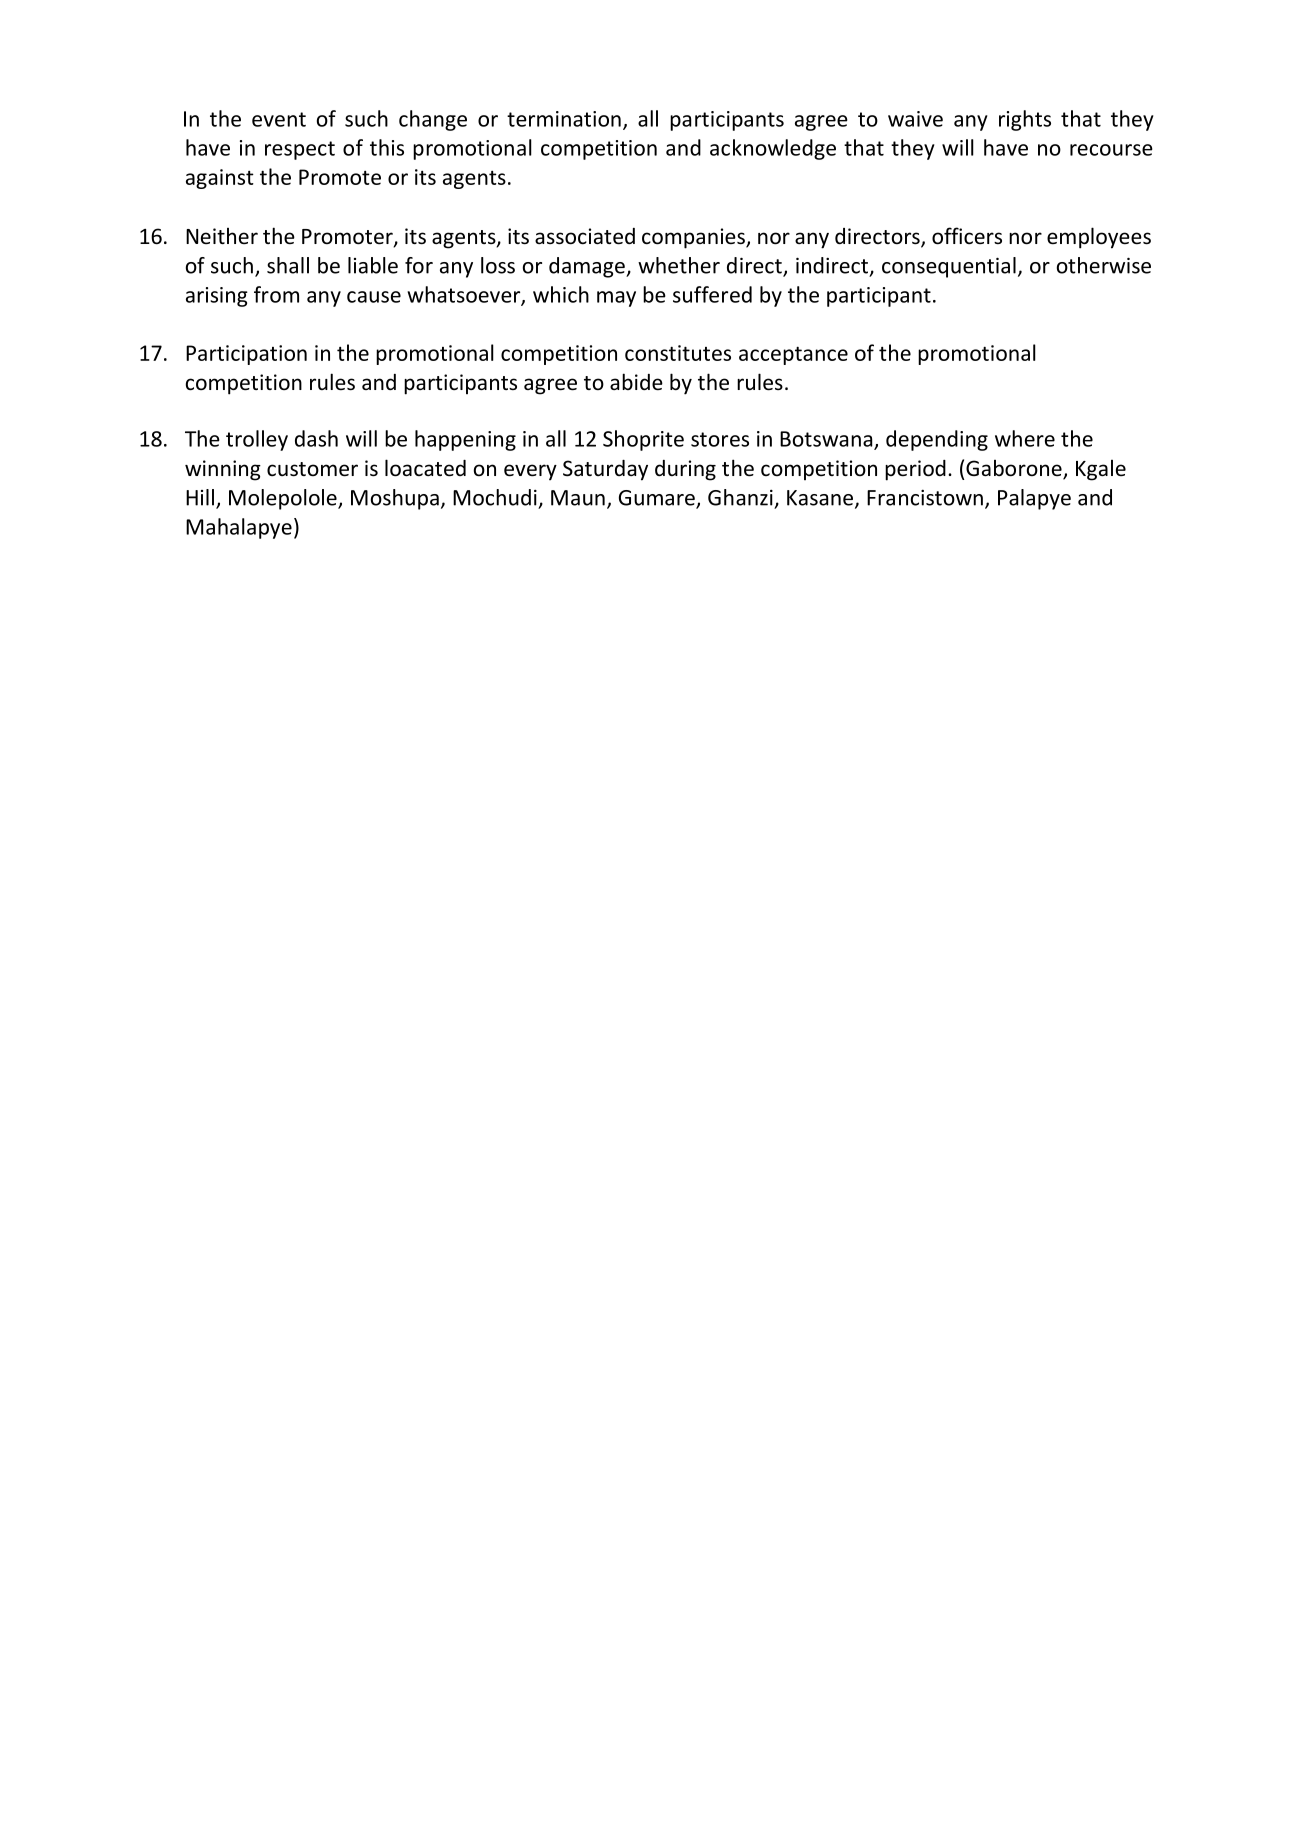  I want to click on rights, so click(1025, 120).
